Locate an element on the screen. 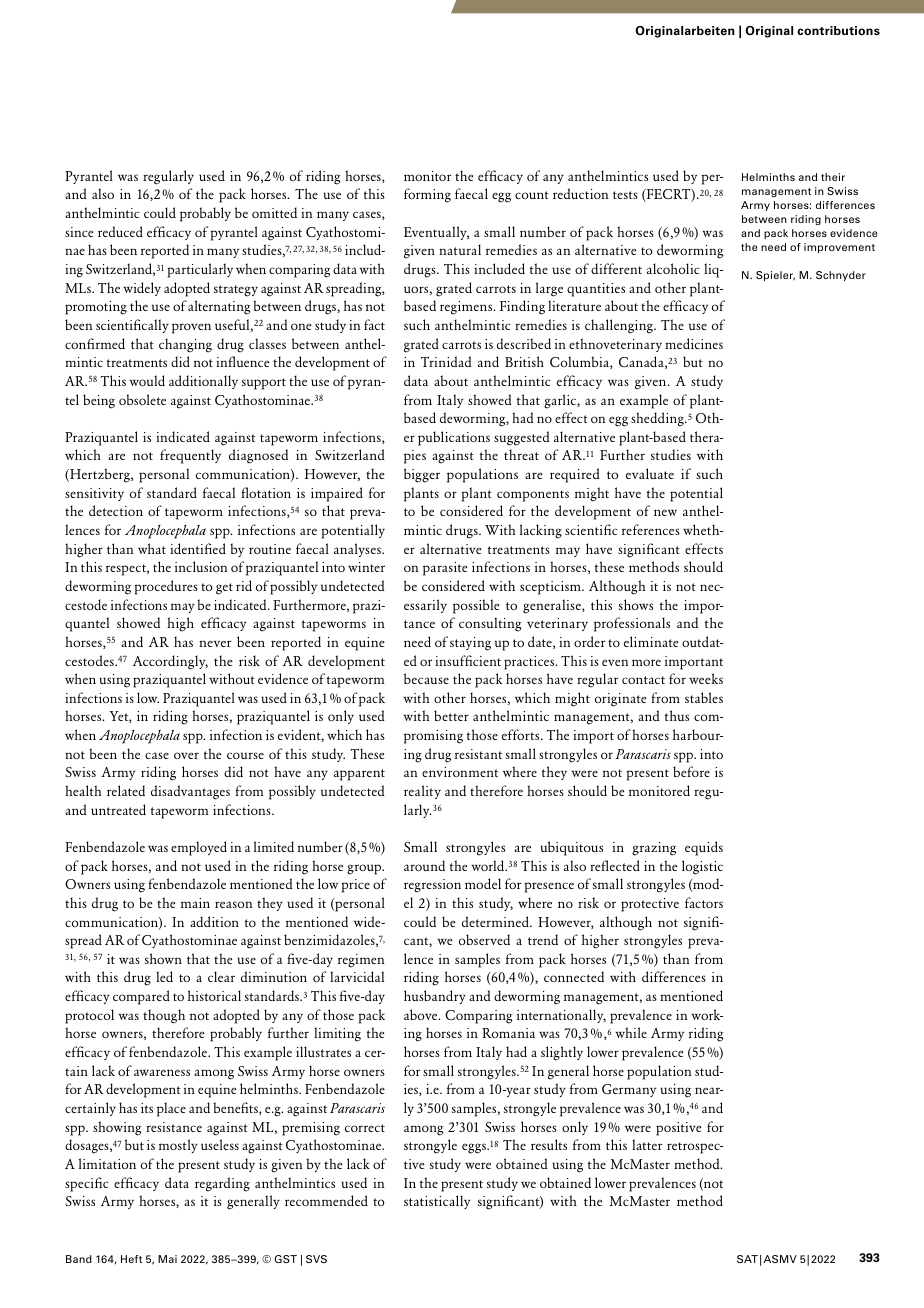  Accordingly is located at coordinates (170, 662).
